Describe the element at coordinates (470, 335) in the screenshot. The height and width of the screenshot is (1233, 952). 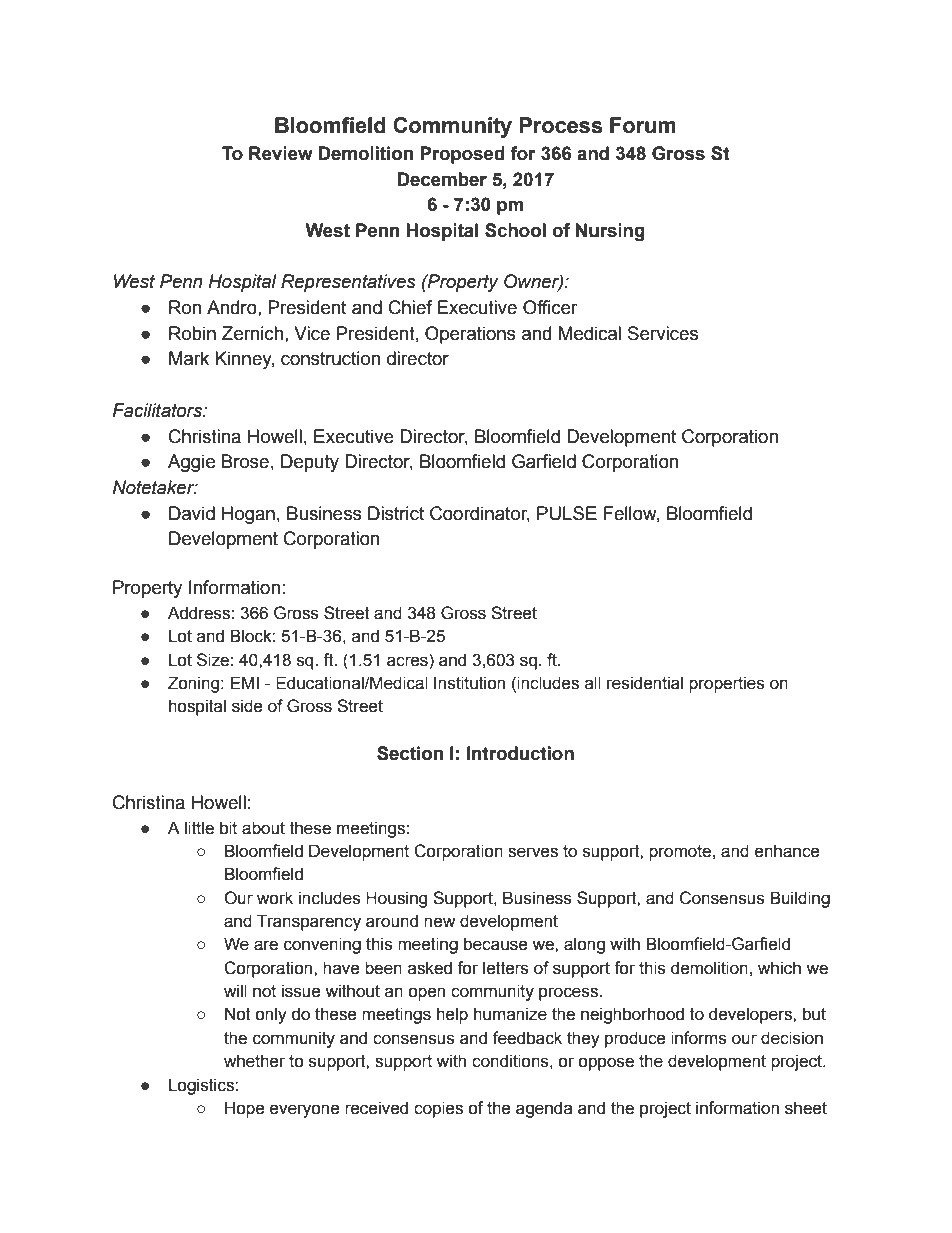
I see `Operations` at that location.
